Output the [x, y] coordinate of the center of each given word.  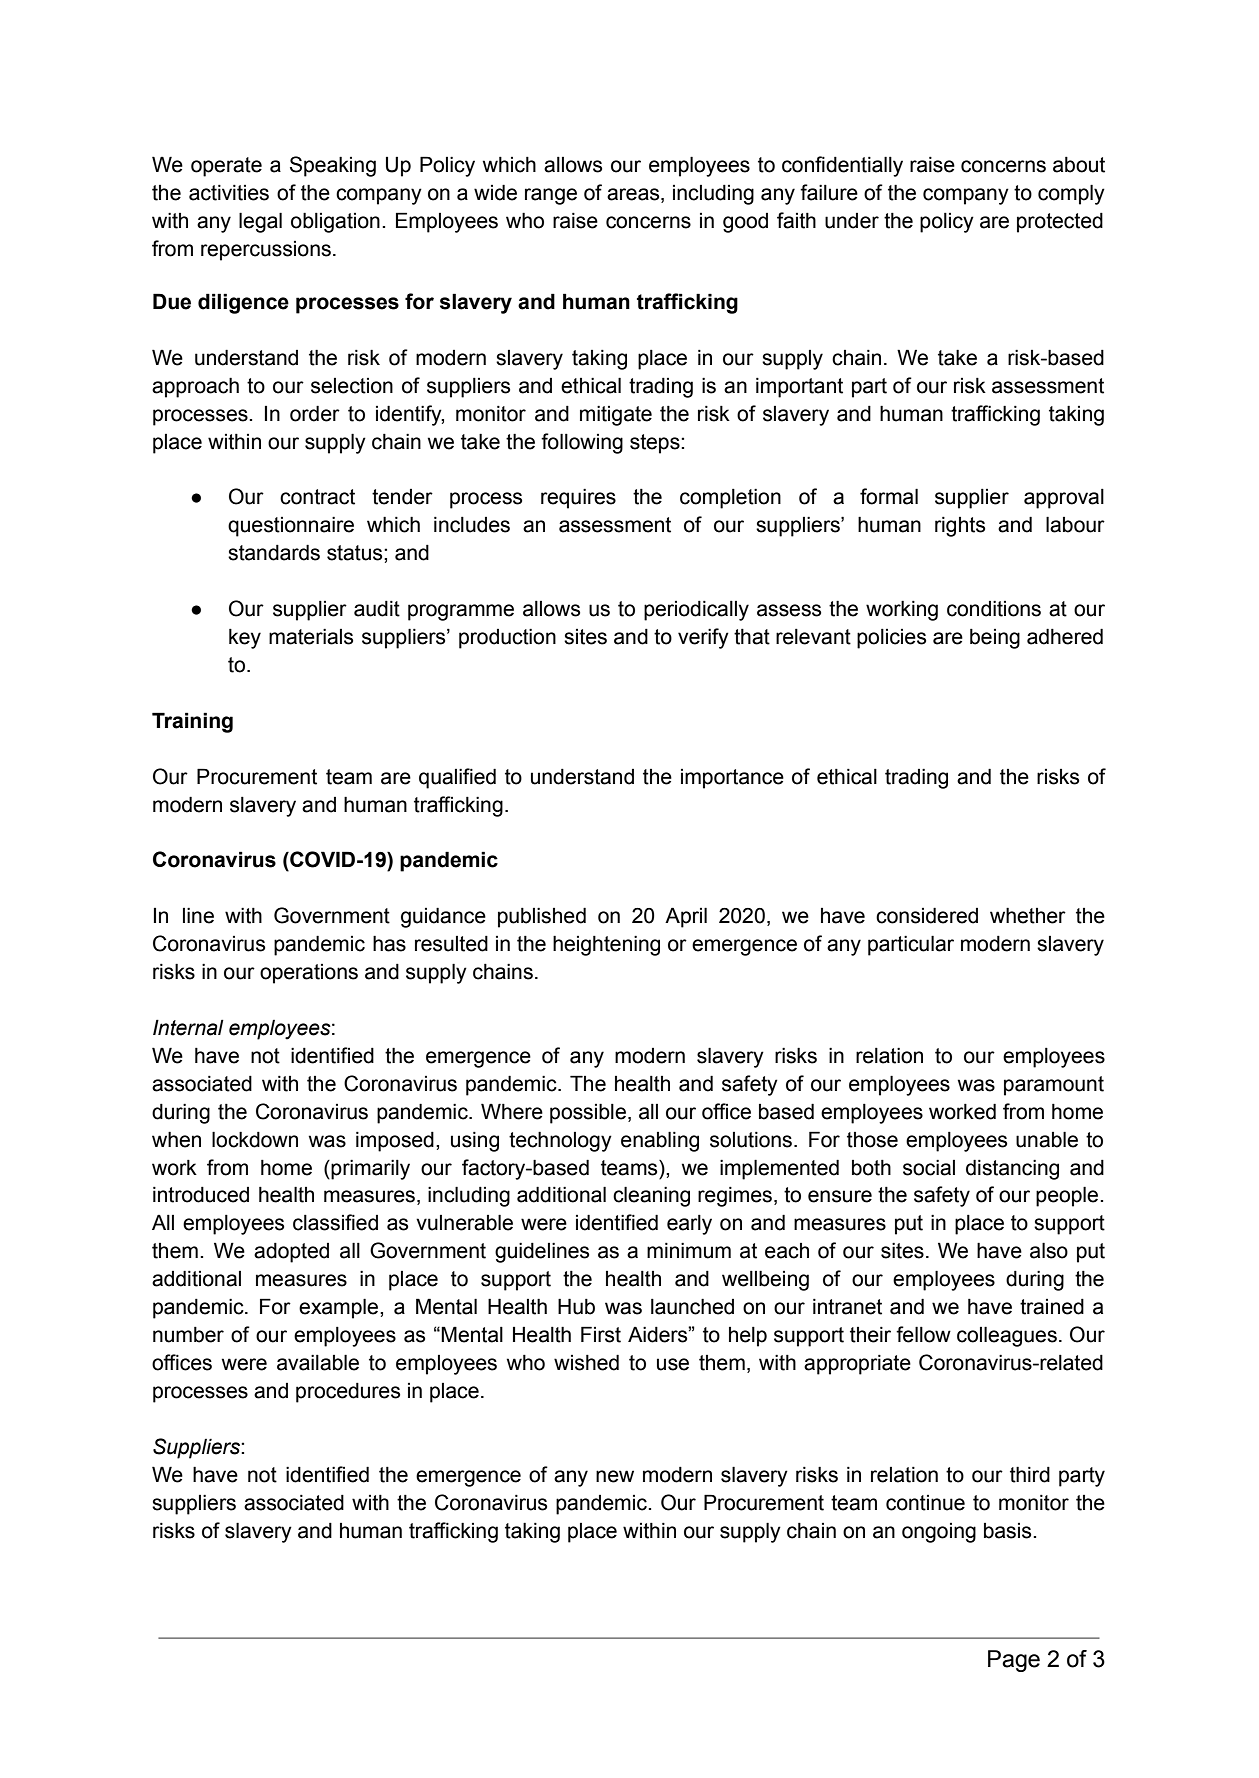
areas [634, 194]
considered [927, 915]
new [615, 1476]
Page [1014, 1661]
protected [1060, 223]
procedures [348, 1393]
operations [309, 974]
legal [260, 222]
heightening [606, 945]
